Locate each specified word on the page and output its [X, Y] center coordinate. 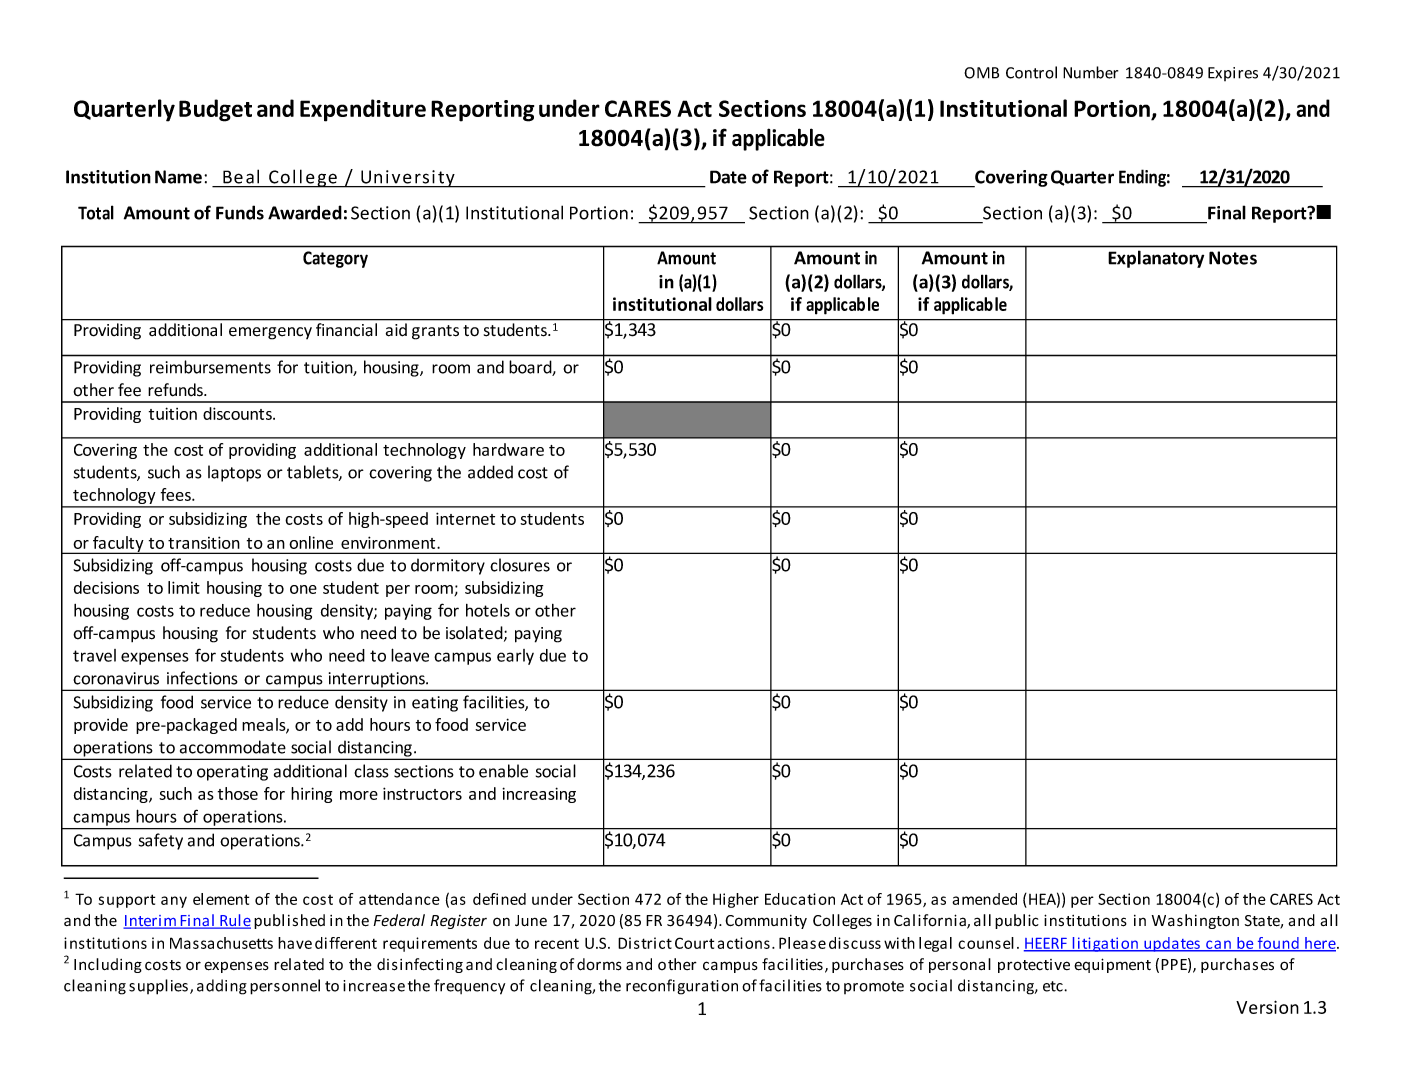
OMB [981, 73]
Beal [241, 177]
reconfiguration [682, 987]
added [490, 472]
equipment [1112, 965]
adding [222, 987]
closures [520, 565]
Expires [1233, 74]
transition [204, 542]
